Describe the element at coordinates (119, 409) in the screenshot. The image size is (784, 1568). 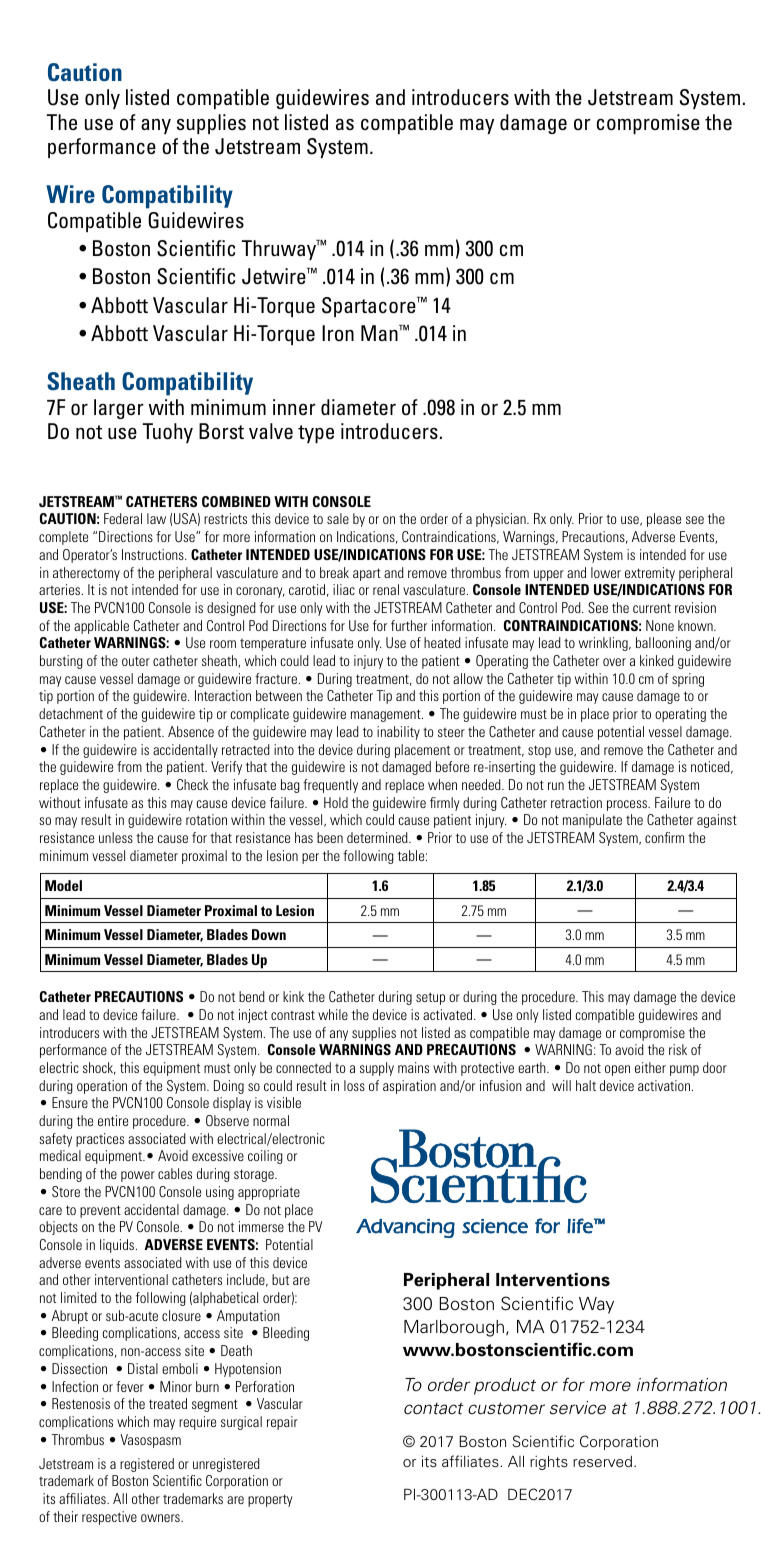
I see `larger` at that location.
